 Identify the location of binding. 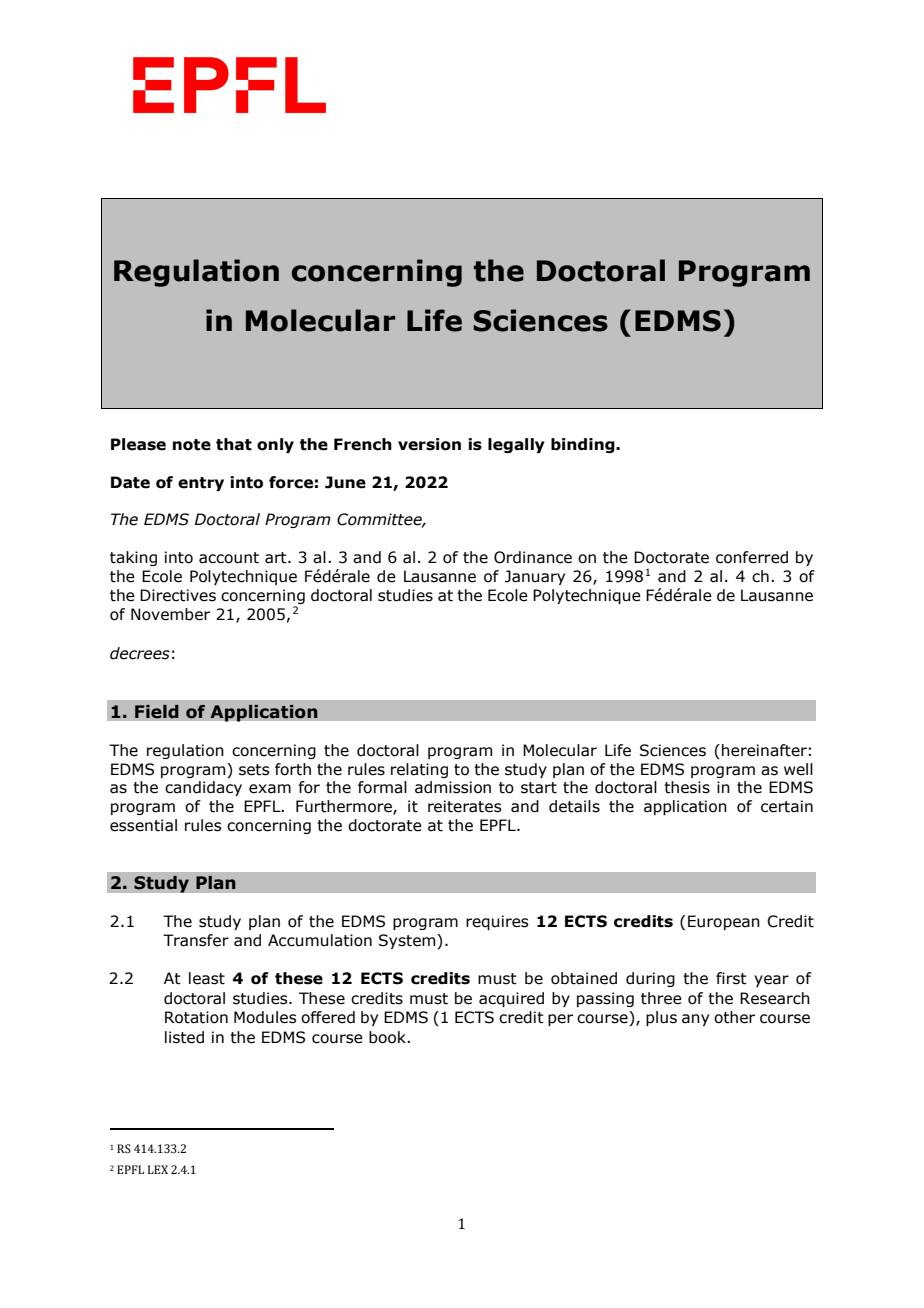
(584, 445).
